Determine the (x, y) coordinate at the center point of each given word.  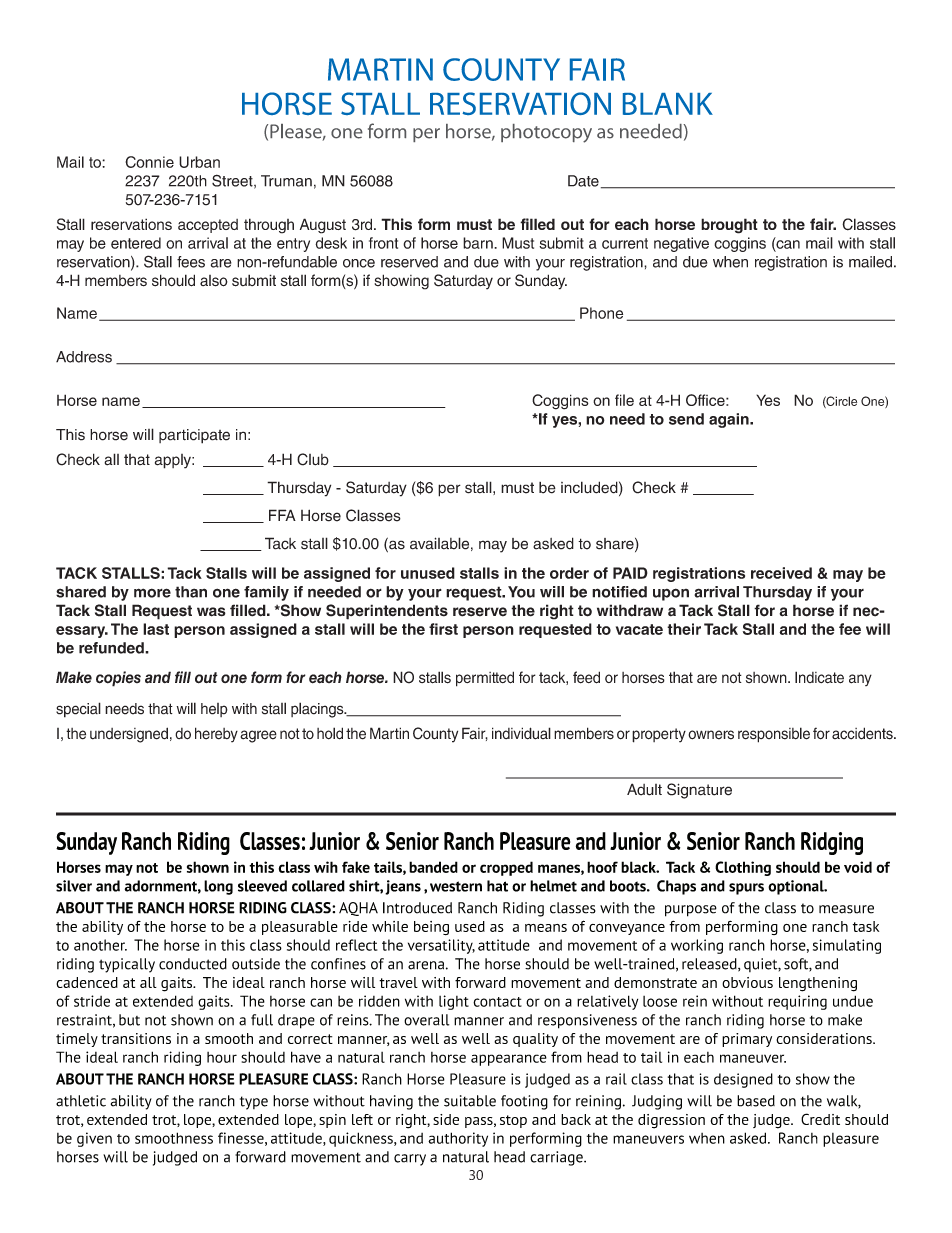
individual (521, 733)
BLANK (668, 104)
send (686, 419)
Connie (149, 162)
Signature (699, 791)
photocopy (546, 133)
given (94, 1139)
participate (194, 436)
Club (313, 459)
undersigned (129, 735)
